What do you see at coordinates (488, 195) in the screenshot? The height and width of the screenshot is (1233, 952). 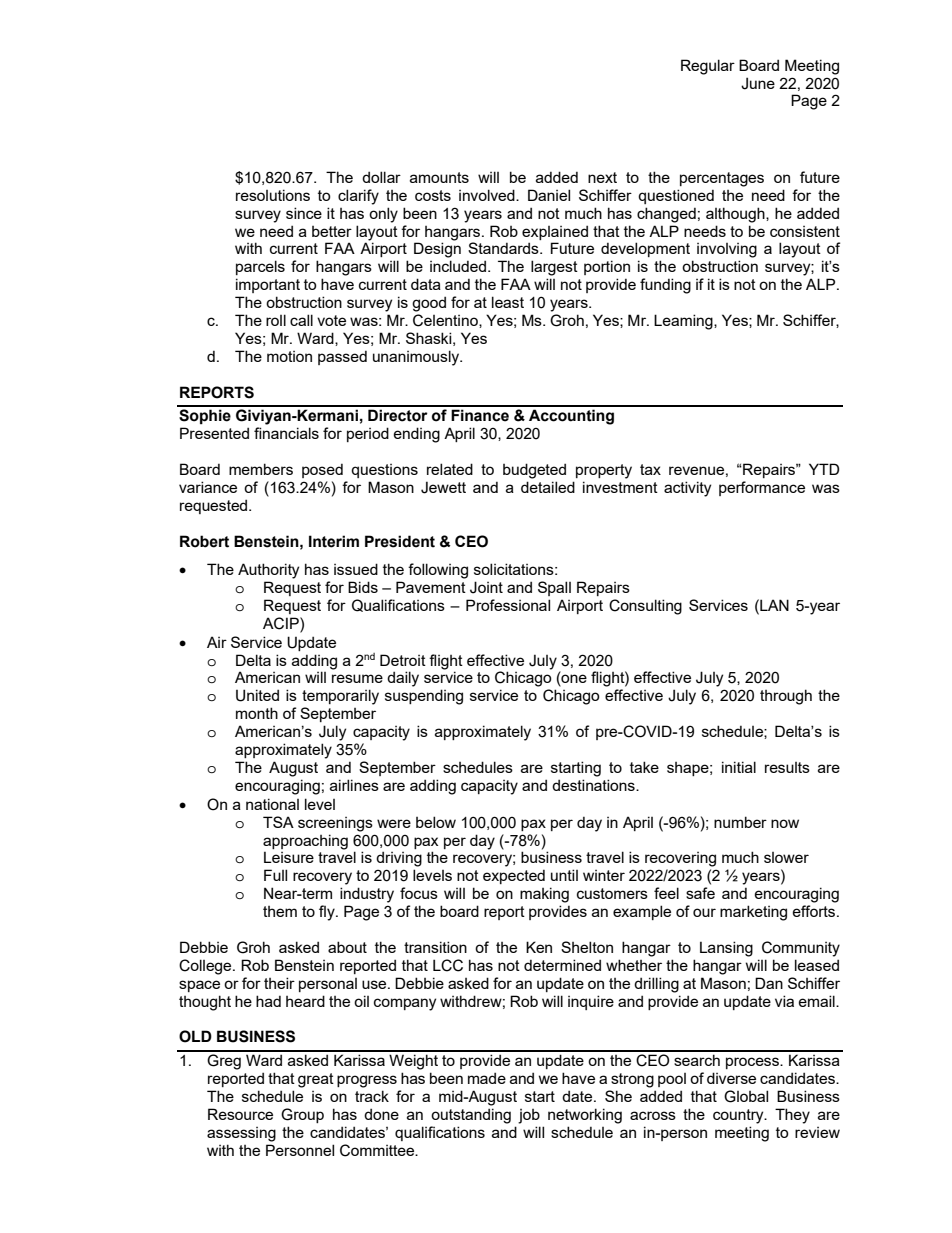 I see `involved` at bounding box center [488, 195].
